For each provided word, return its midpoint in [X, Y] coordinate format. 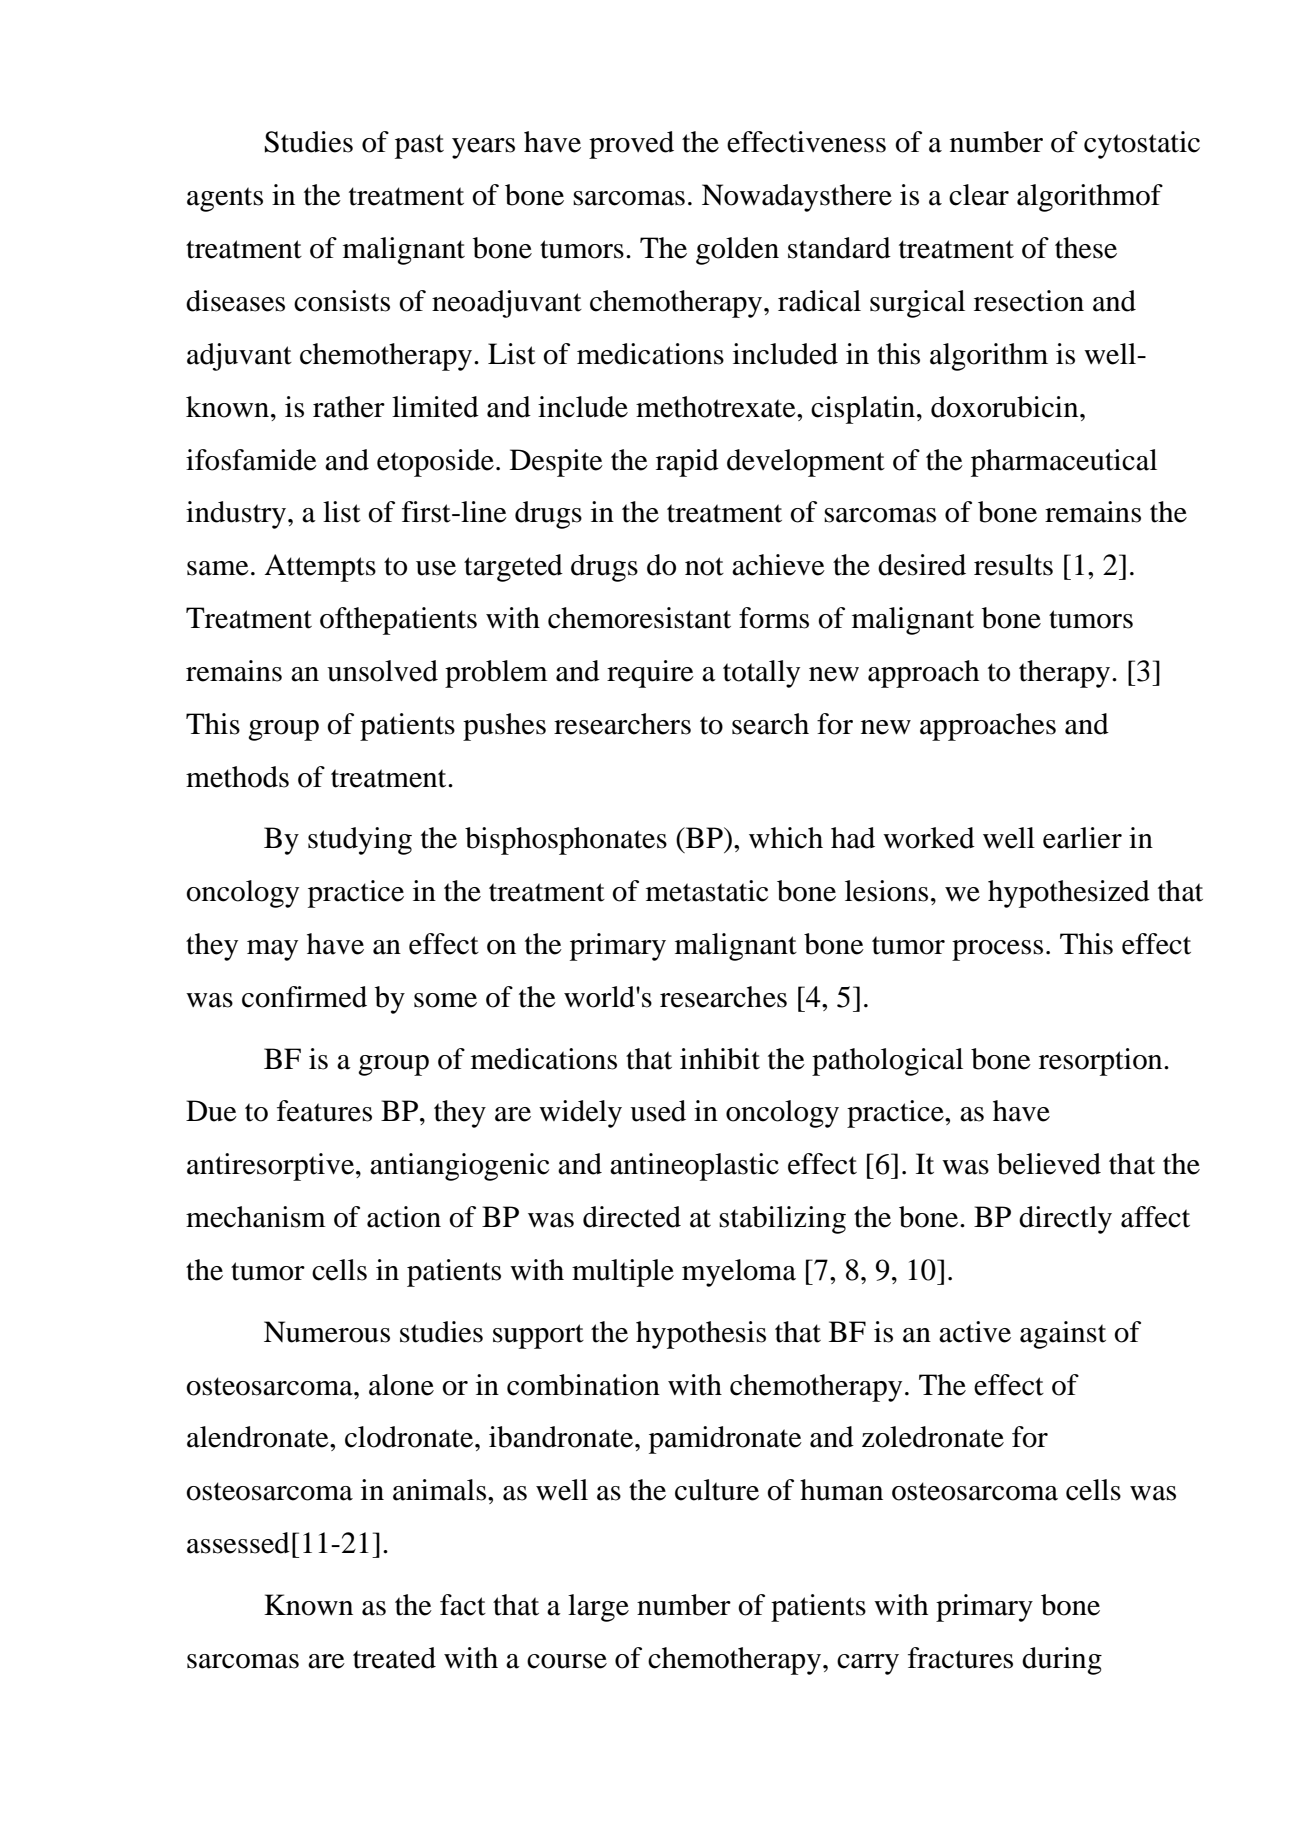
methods [237, 777]
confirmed [304, 997]
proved [631, 145]
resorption [1102, 1062]
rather [349, 407]
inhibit [720, 1059]
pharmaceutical [1064, 463]
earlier [1082, 838]
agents [225, 199]
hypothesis [701, 1335]
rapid [687, 463]
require [650, 674]
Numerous [327, 1332]
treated [394, 1658]
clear [979, 195]
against [1063, 1335]
